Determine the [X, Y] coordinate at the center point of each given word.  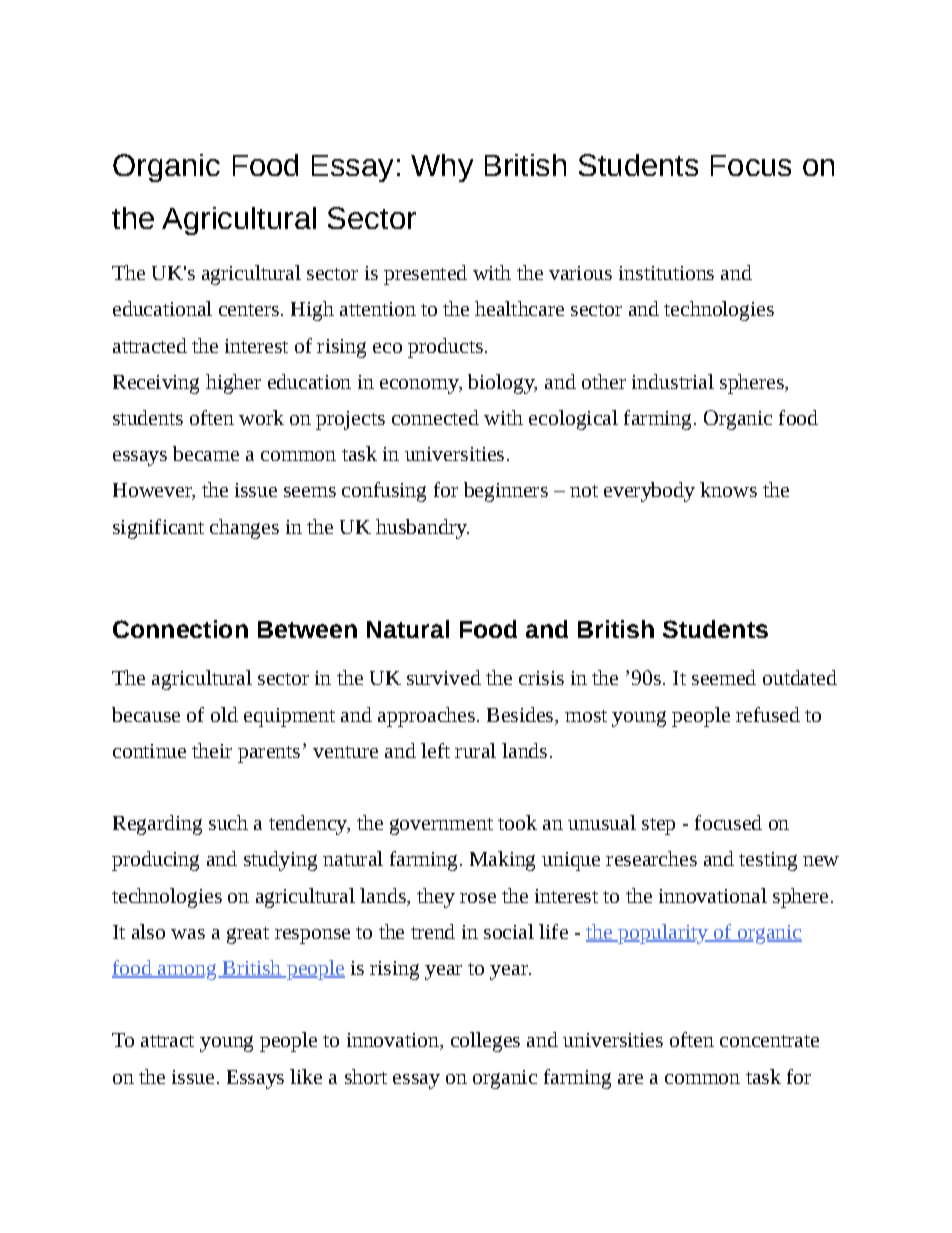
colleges [485, 1042]
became [206, 453]
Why [442, 168]
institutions [666, 273]
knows [728, 489]
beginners [506, 492]
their [212, 750]
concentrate [769, 1041]
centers [249, 310]
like [306, 1076]
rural [475, 750]
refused [768, 714]
